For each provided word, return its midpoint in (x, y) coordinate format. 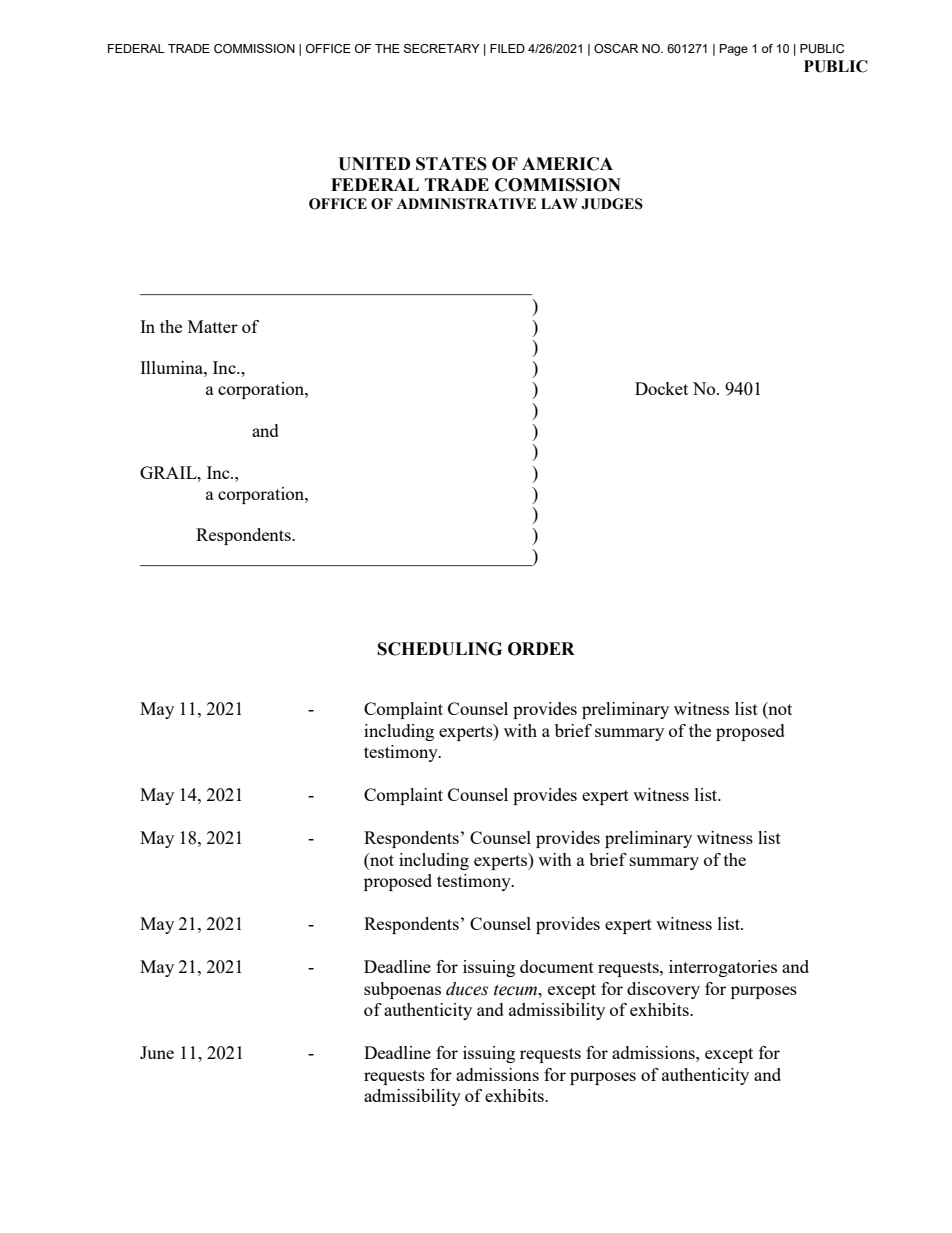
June (157, 1052)
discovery (663, 990)
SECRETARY (442, 48)
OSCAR (616, 48)
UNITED (374, 164)
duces (467, 989)
